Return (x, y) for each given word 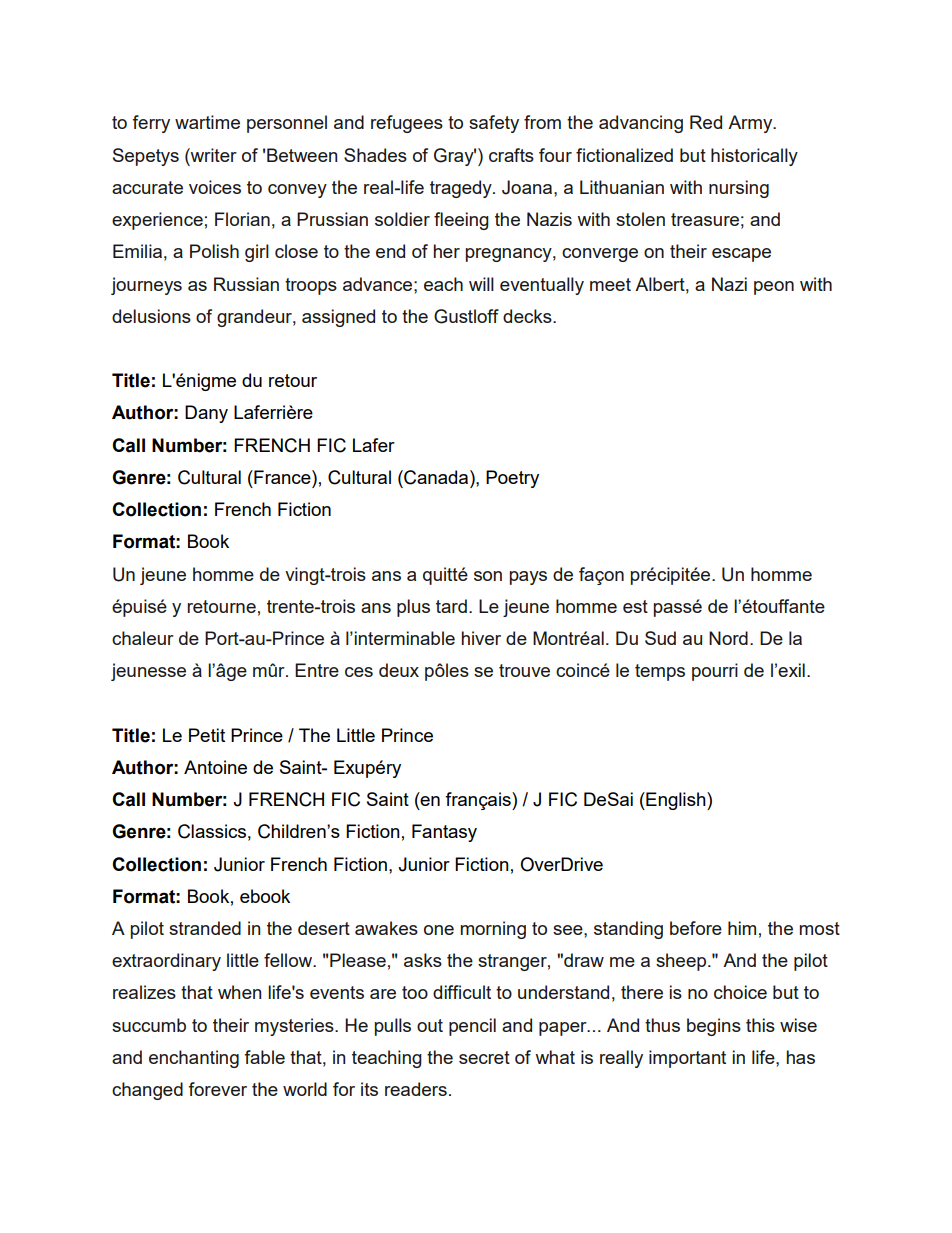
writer (213, 155)
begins (714, 1027)
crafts (511, 155)
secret (484, 1057)
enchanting (194, 1059)
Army (751, 124)
